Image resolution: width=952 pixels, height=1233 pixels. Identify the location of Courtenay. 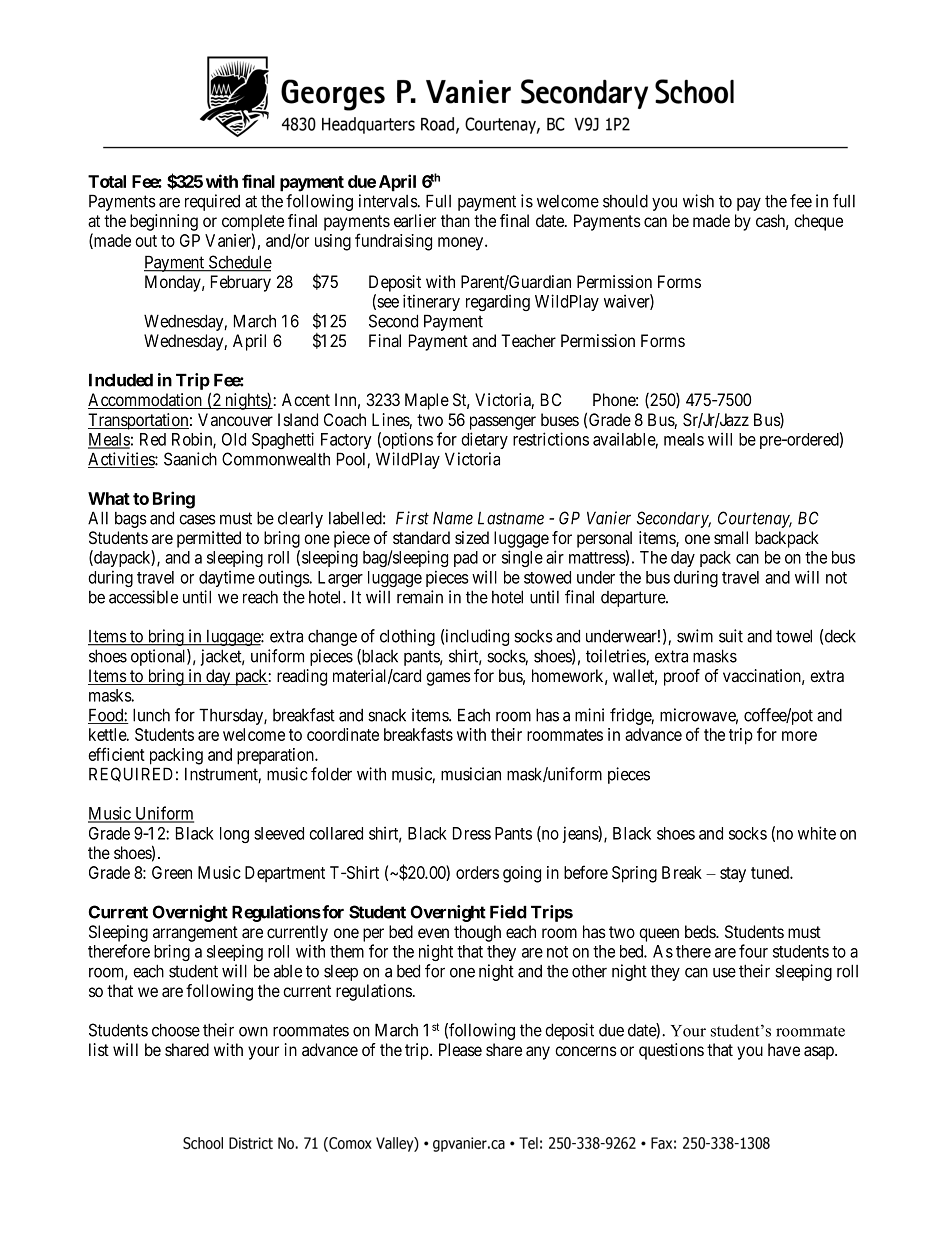
(755, 519).
